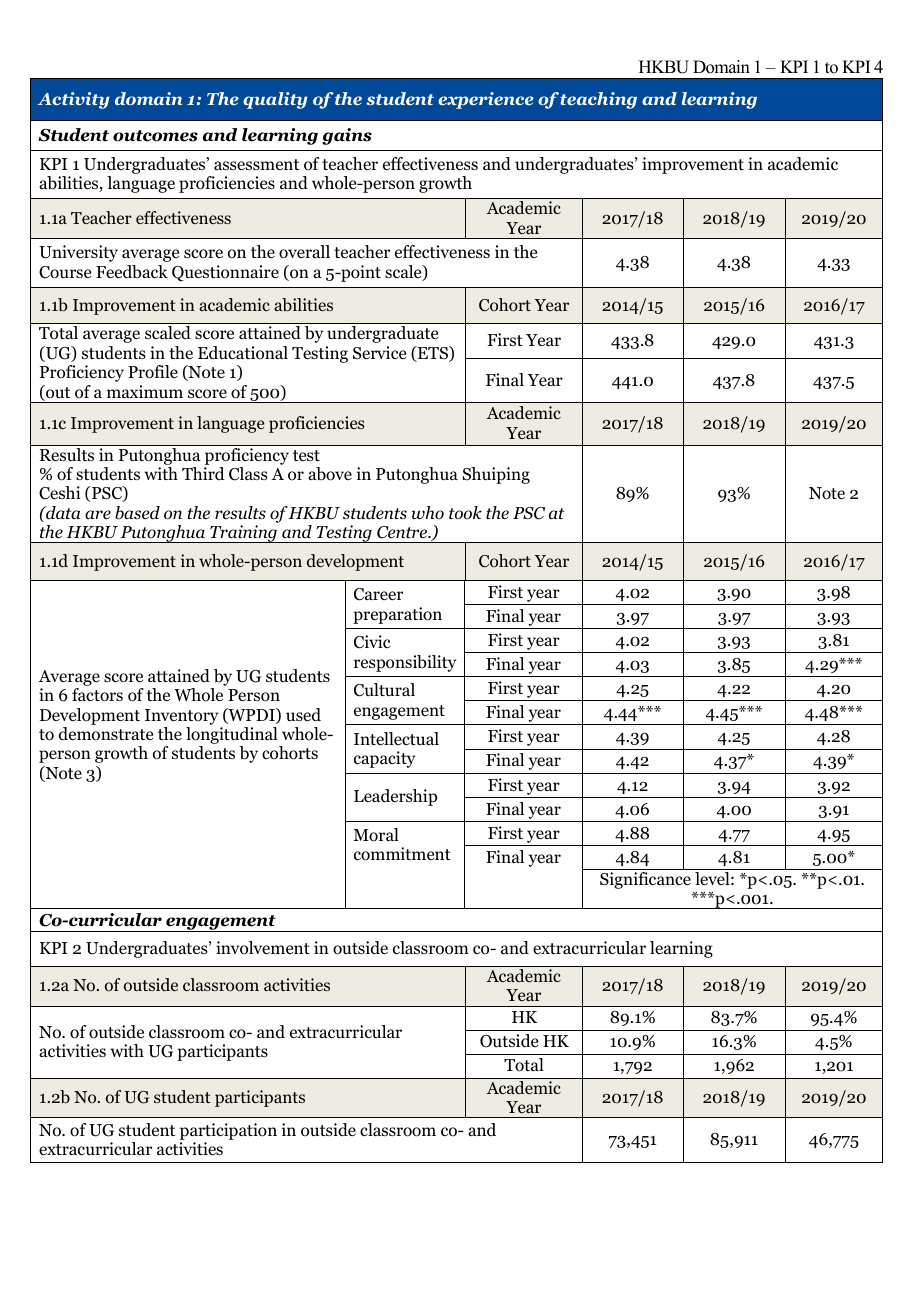 This screenshot has height=1308, width=924. I want to click on Profile, so click(153, 372).
